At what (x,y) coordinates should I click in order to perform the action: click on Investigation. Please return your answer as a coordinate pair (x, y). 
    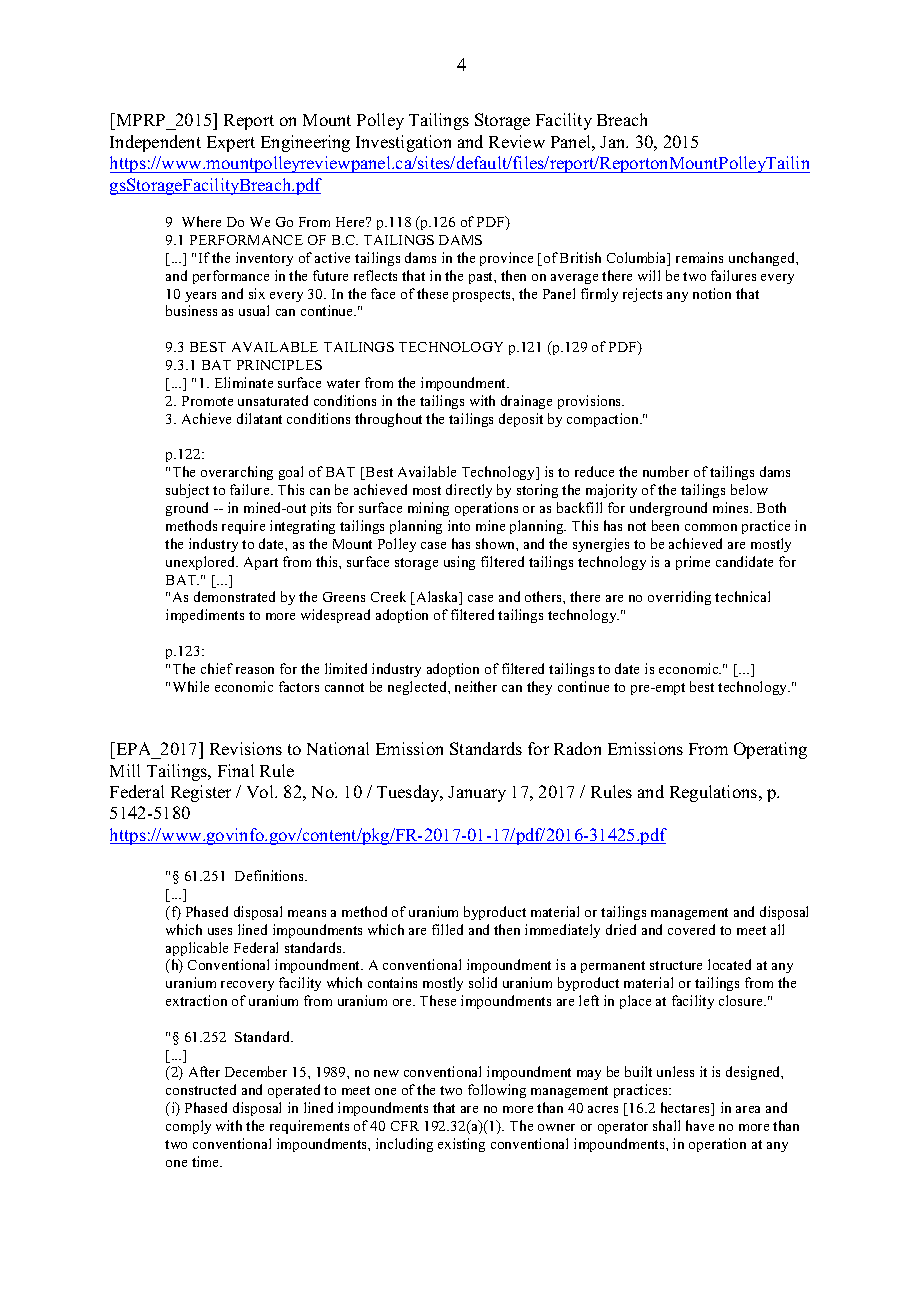
    Looking at the image, I should click on (403, 143).
